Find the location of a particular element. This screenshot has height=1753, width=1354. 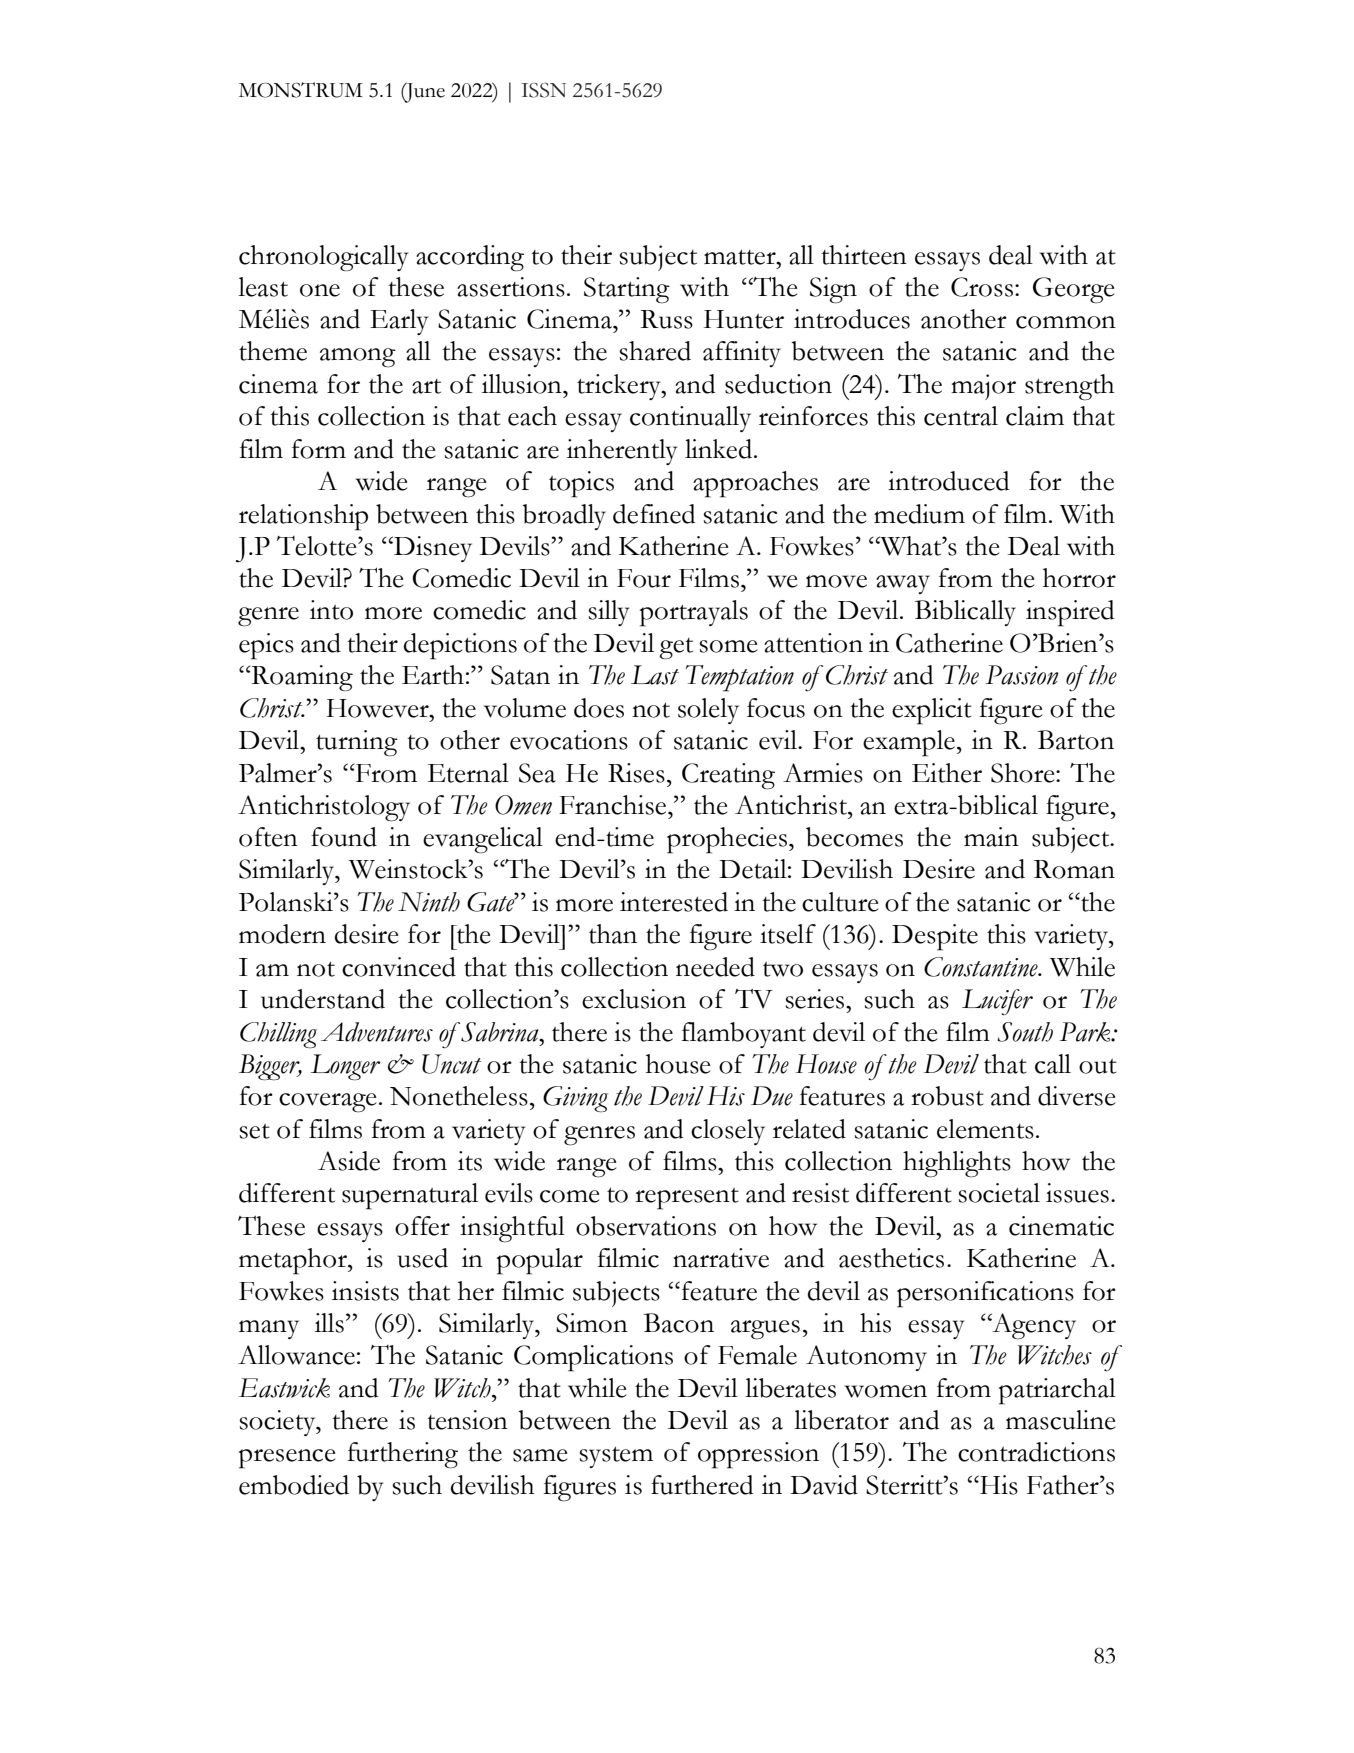

societal is located at coordinates (999, 1193).
